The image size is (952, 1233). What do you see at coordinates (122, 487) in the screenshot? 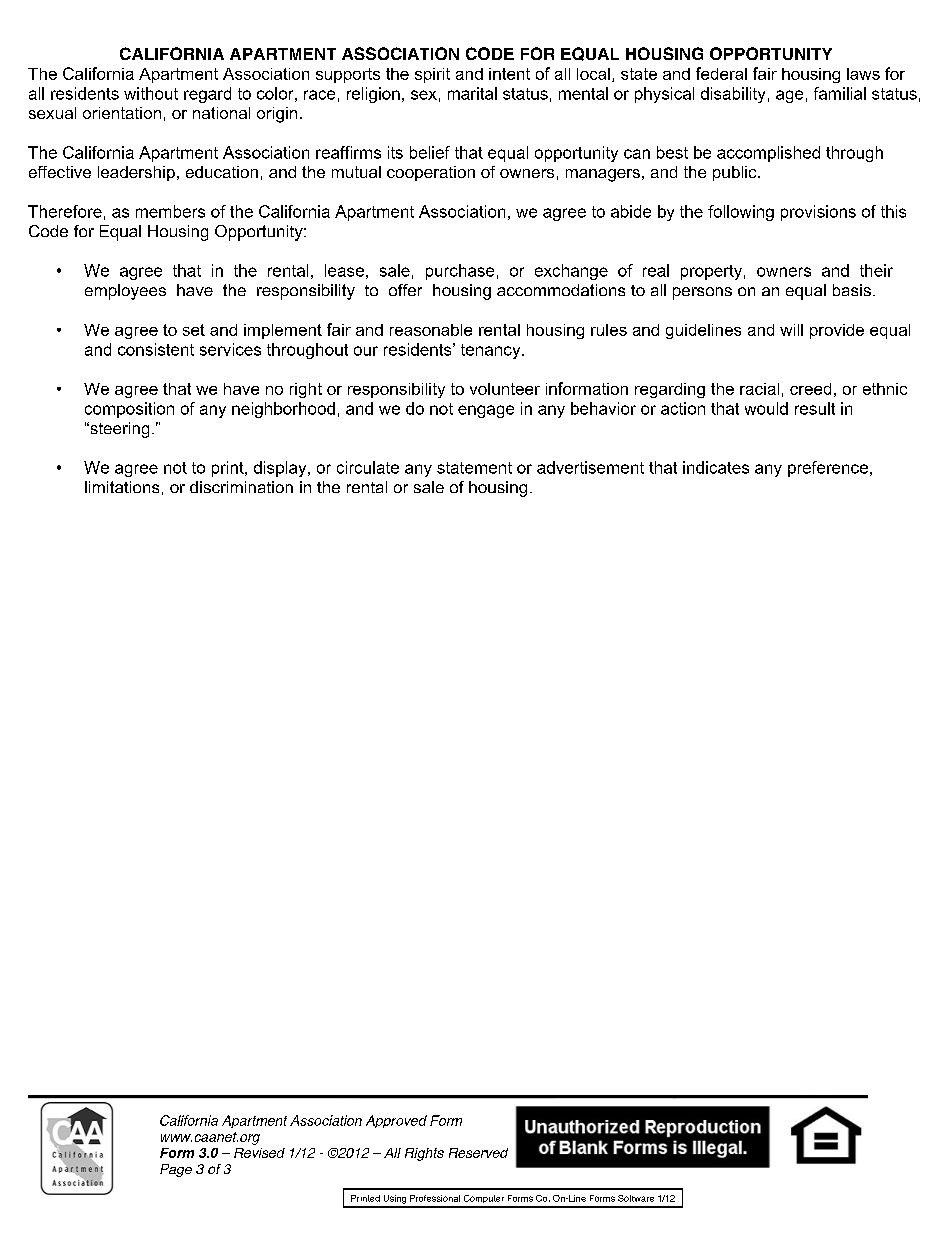
I see `limitations` at bounding box center [122, 487].
